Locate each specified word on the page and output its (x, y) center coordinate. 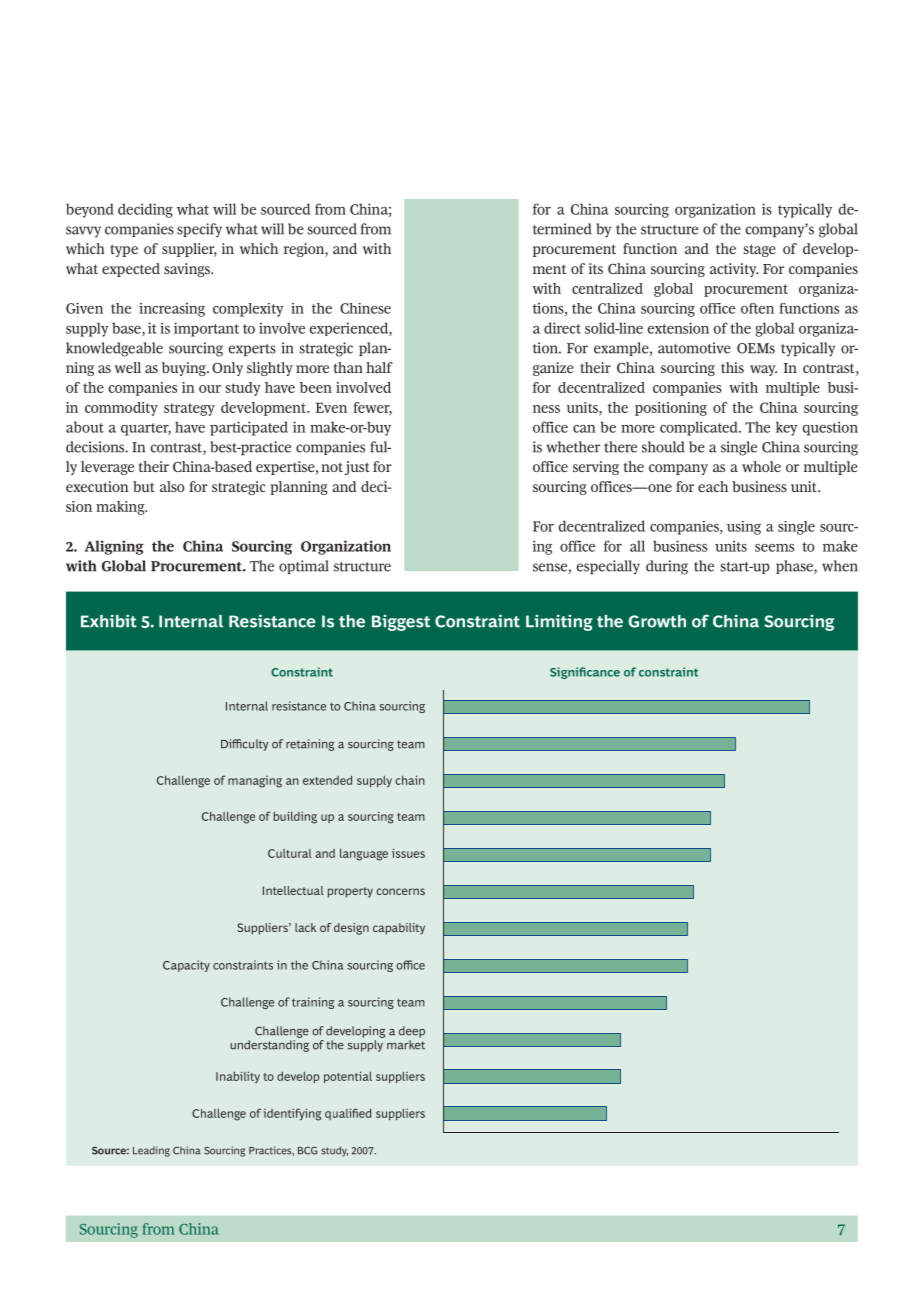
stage (760, 250)
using (744, 528)
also (172, 486)
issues (408, 853)
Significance (585, 673)
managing (255, 782)
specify (199, 230)
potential (348, 1077)
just (357, 468)
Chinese (365, 308)
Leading (151, 1151)
